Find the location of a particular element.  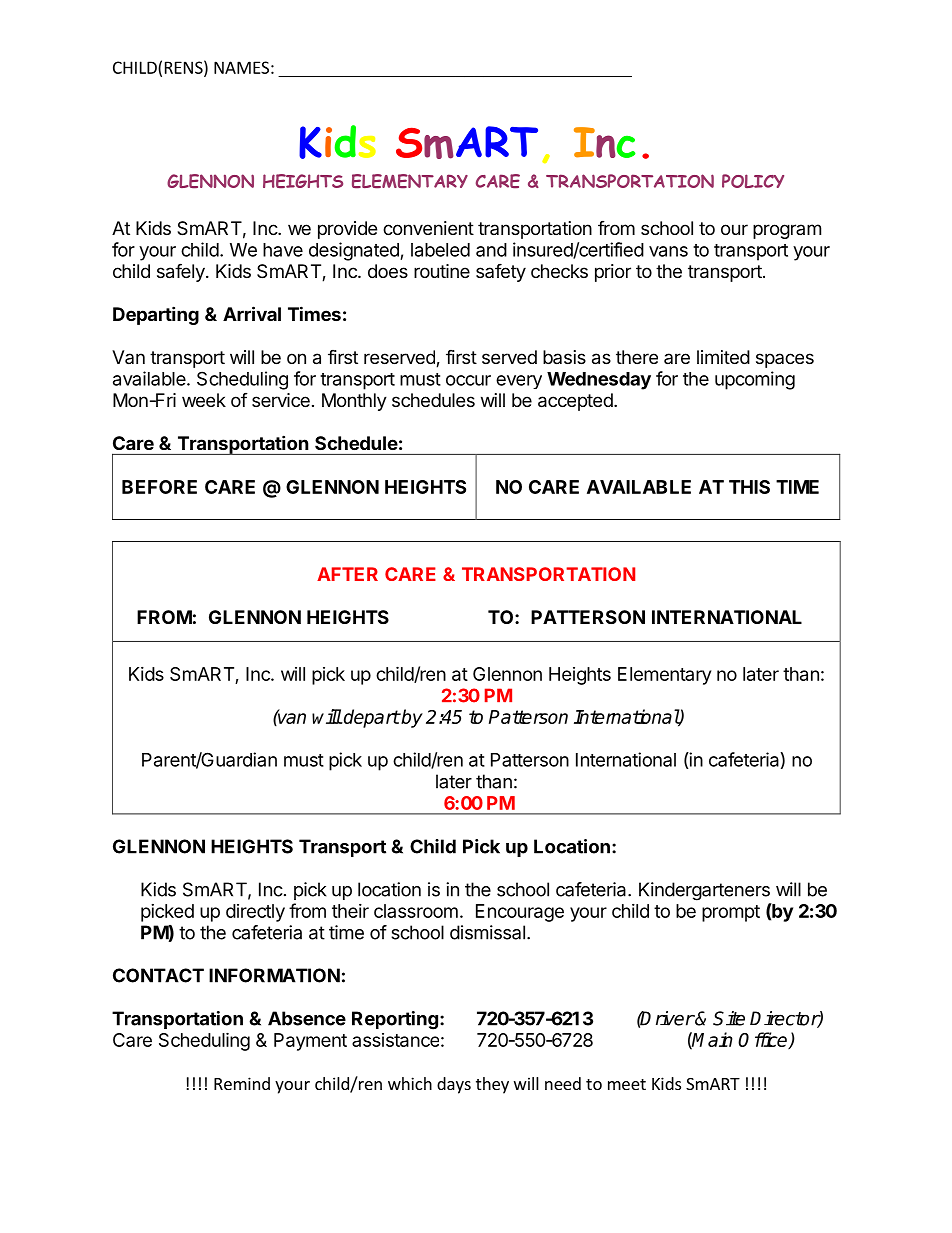

classroom is located at coordinates (416, 911).
